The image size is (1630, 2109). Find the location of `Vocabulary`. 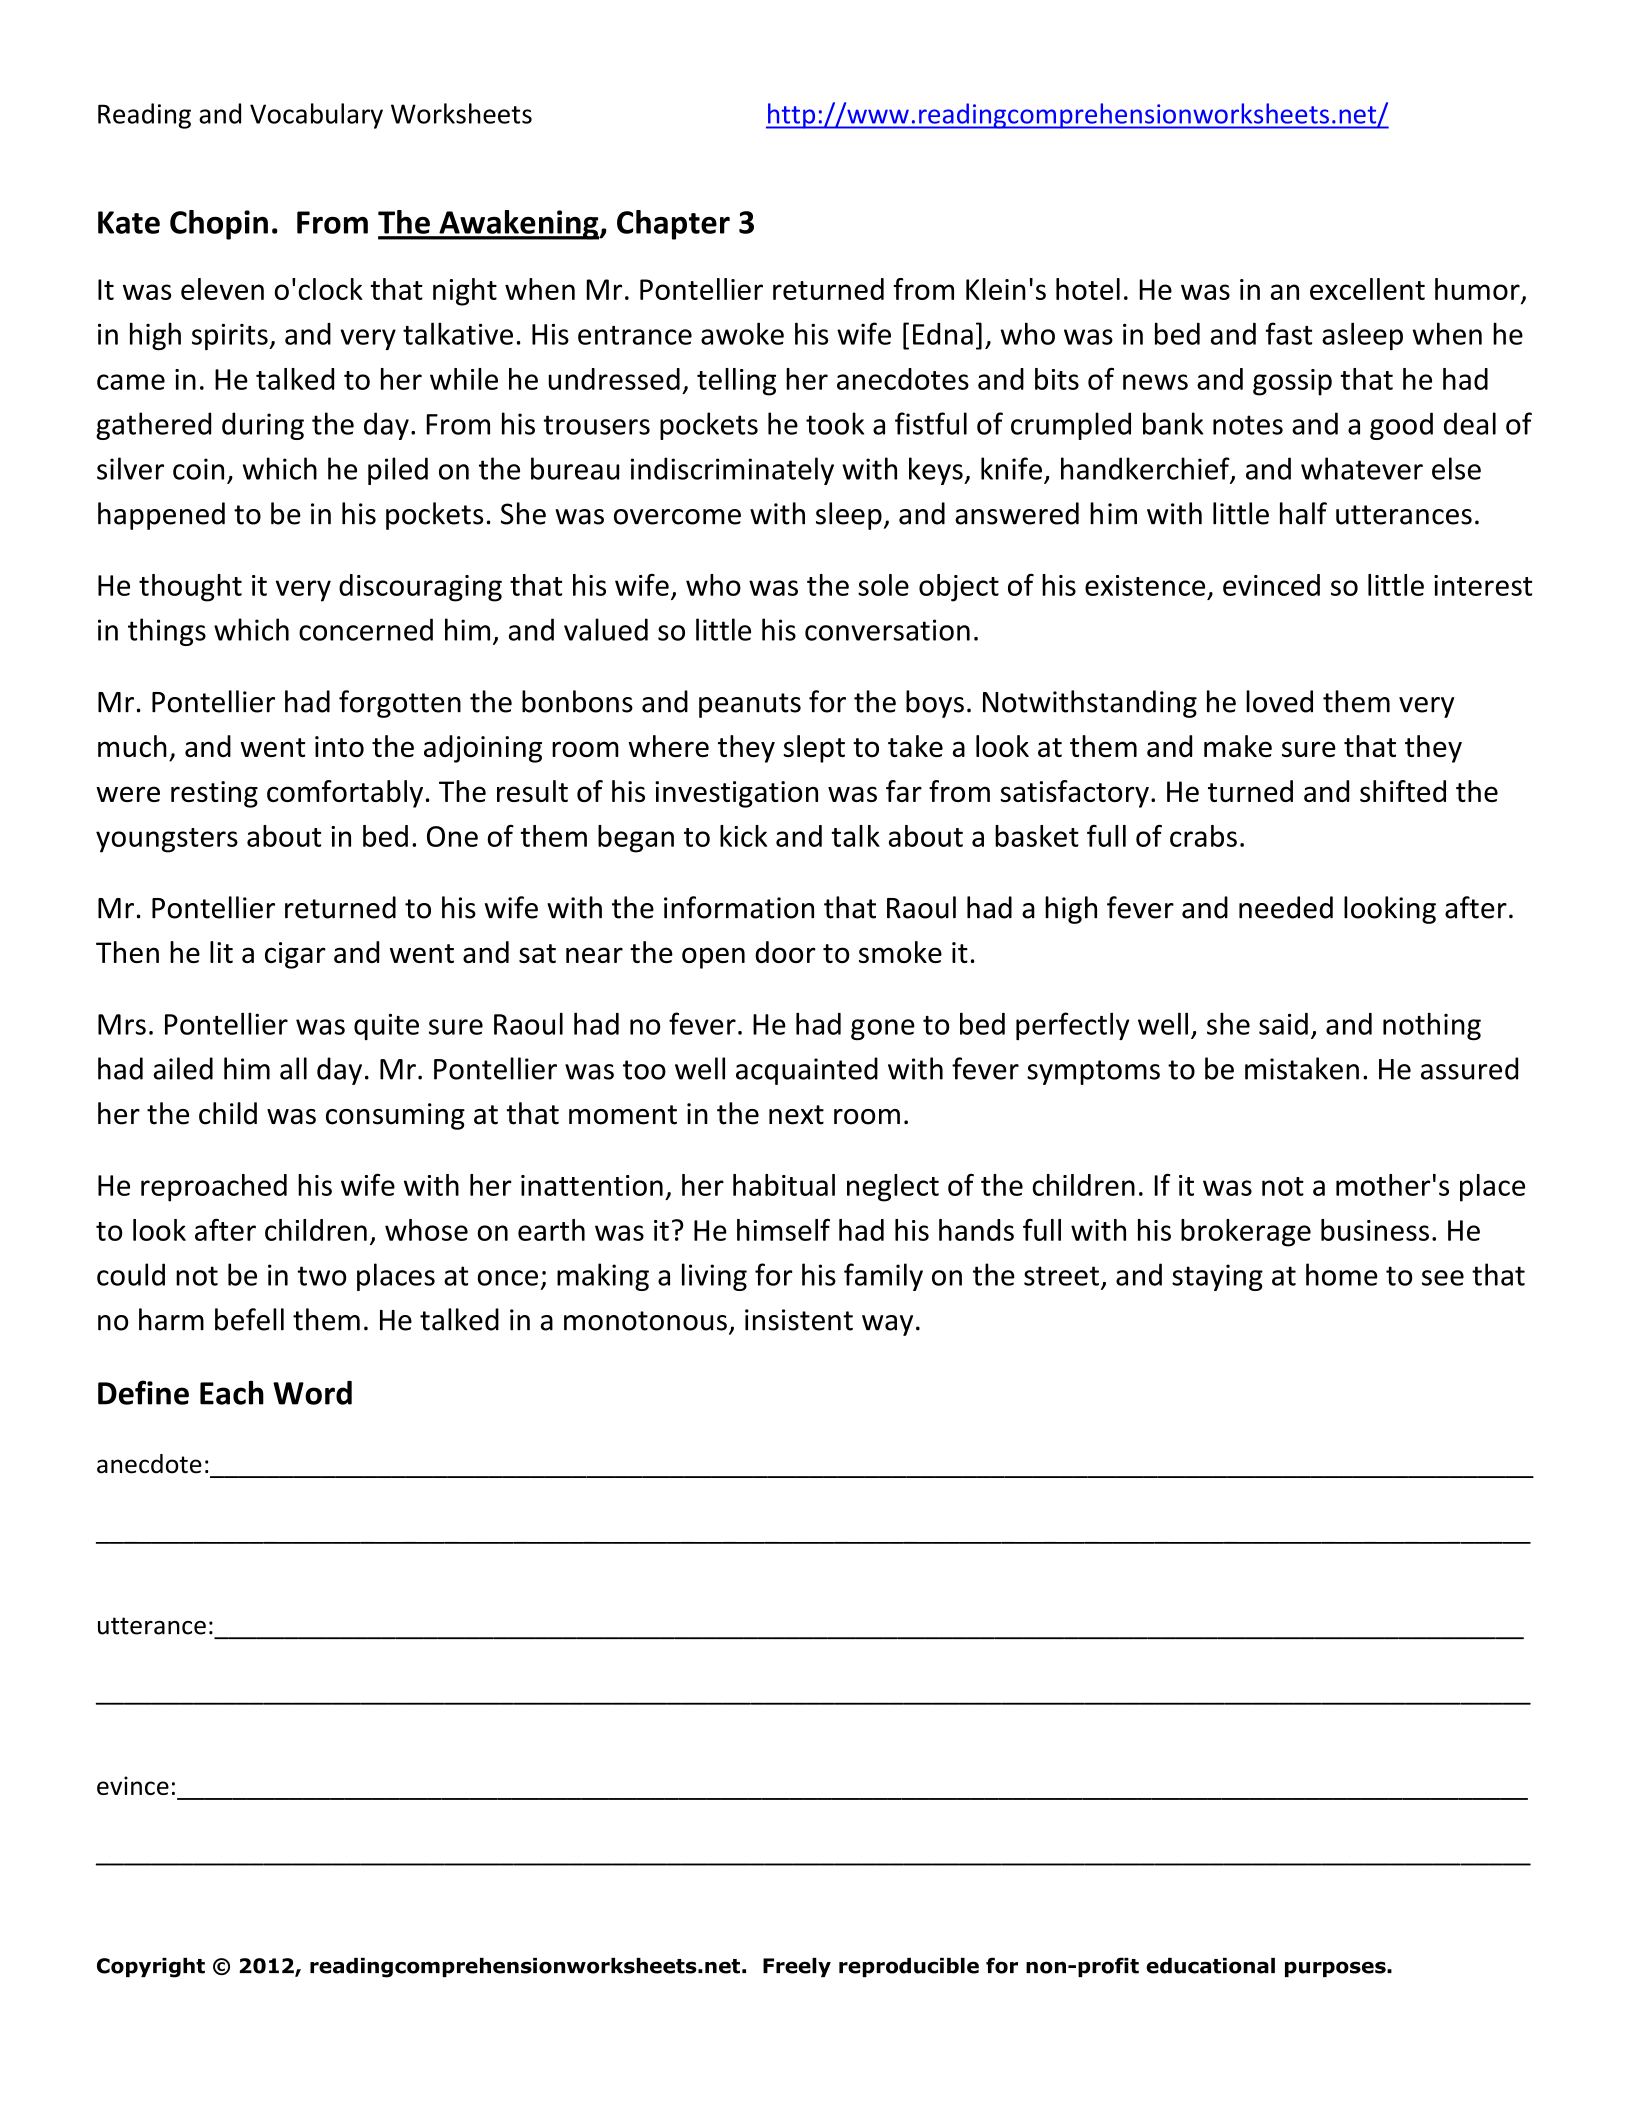

Vocabulary is located at coordinates (316, 116).
